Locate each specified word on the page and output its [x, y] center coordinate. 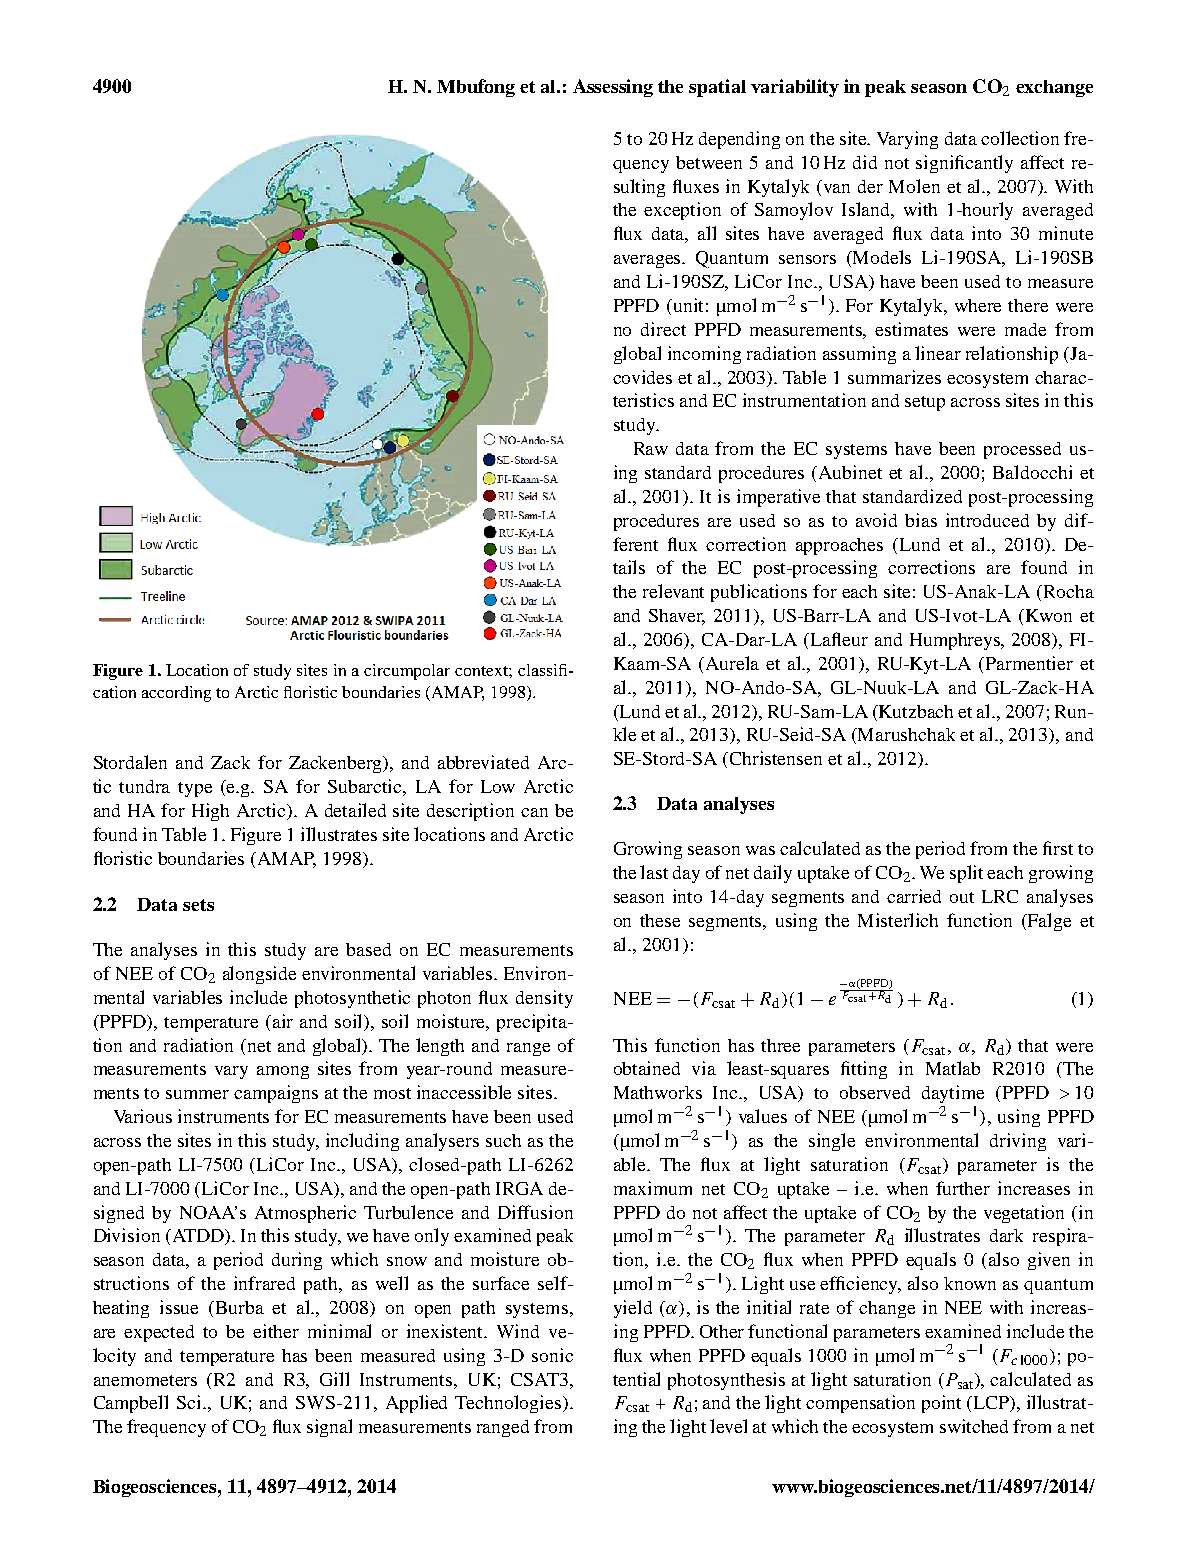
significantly [964, 164]
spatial [717, 88]
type [195, 789]
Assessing [613, 88]
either [276, 1331]
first [1058, 848]
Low [498, 786]
